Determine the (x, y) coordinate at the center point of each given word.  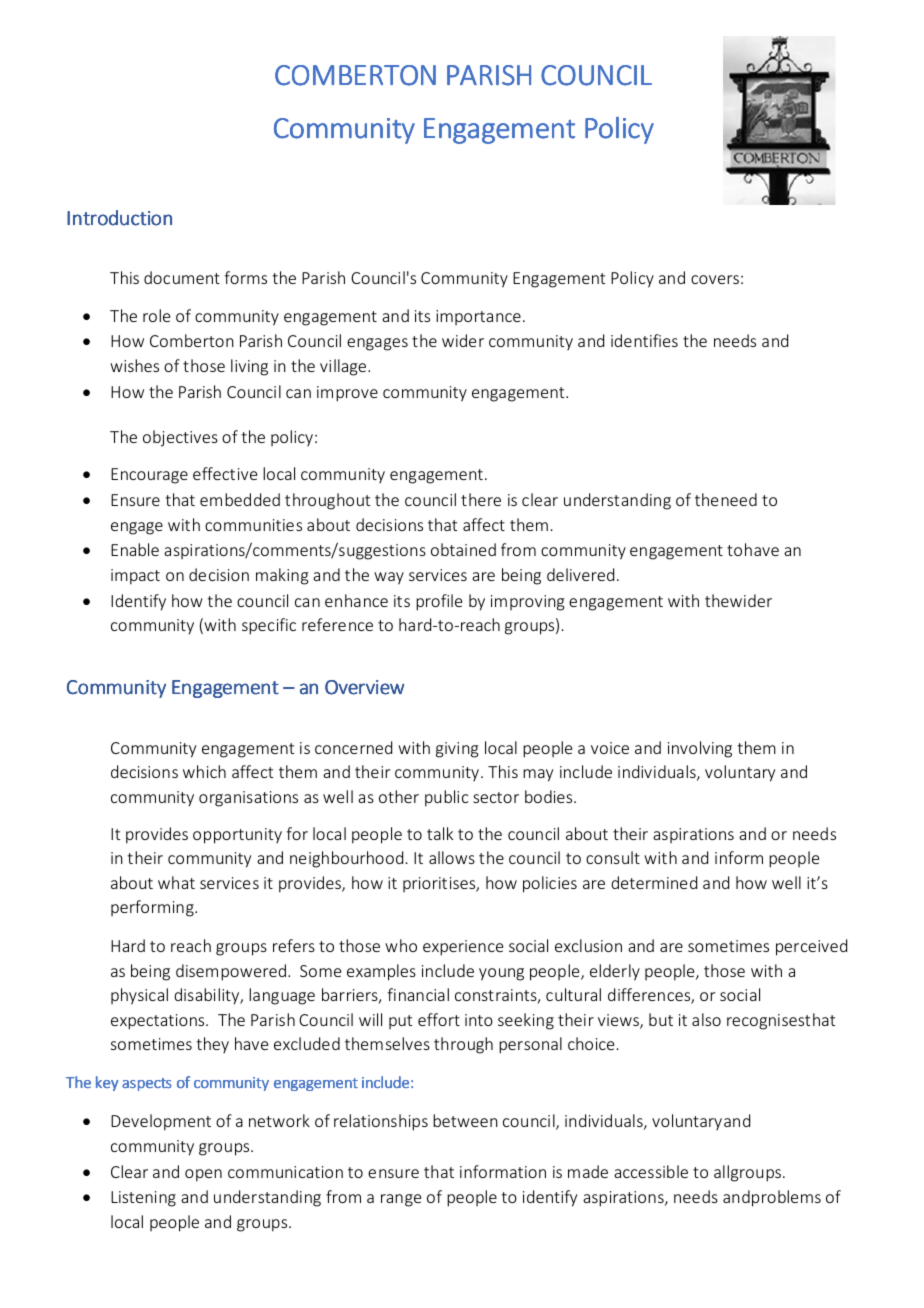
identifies (644, 340)
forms (245, 277)
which (204, 771)
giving (457, 750)
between (465, 1120)
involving (700, 749)
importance (478, 317)
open (203, 1175)
